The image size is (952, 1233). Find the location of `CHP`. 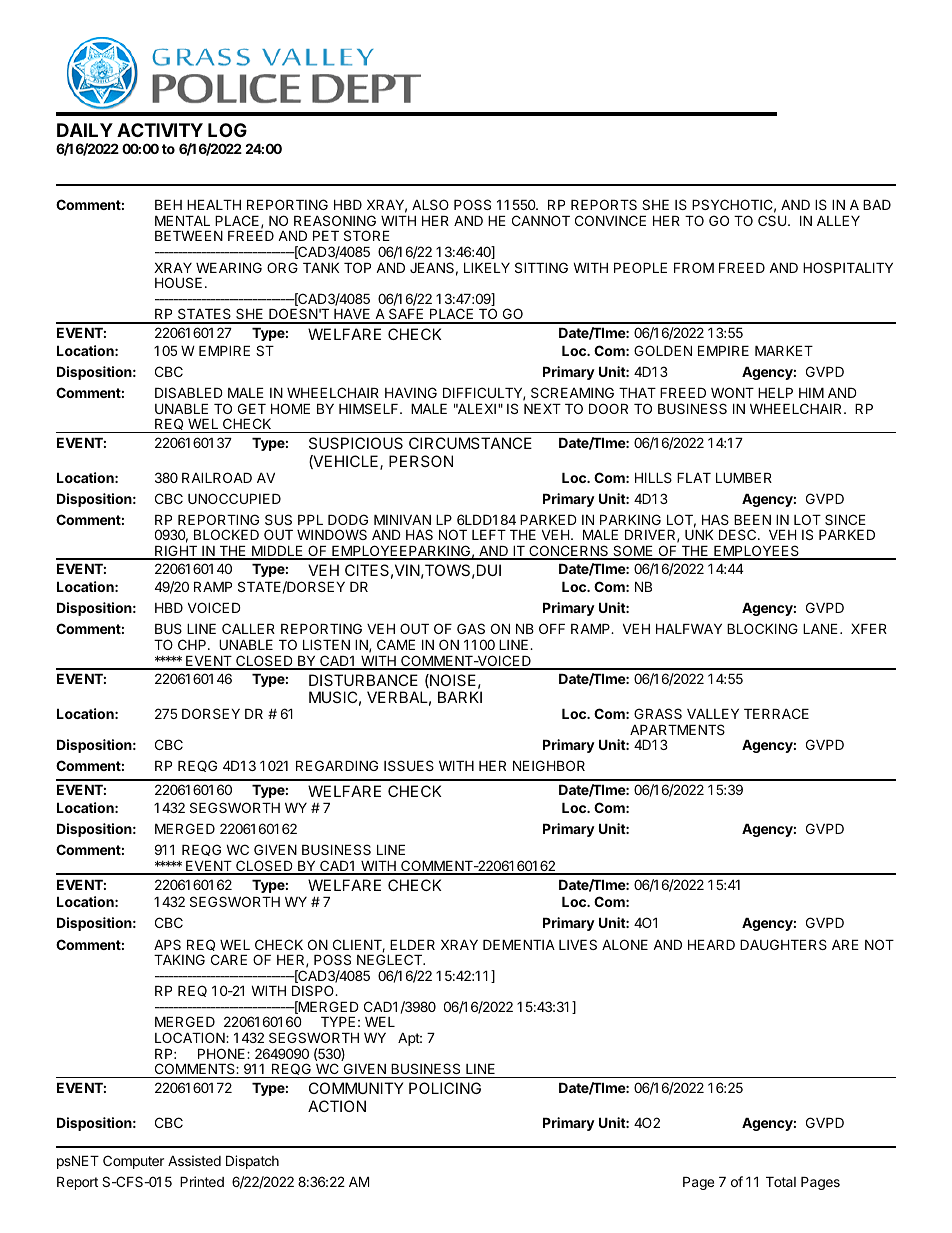

CHP is located at coordinates (193, 644).
